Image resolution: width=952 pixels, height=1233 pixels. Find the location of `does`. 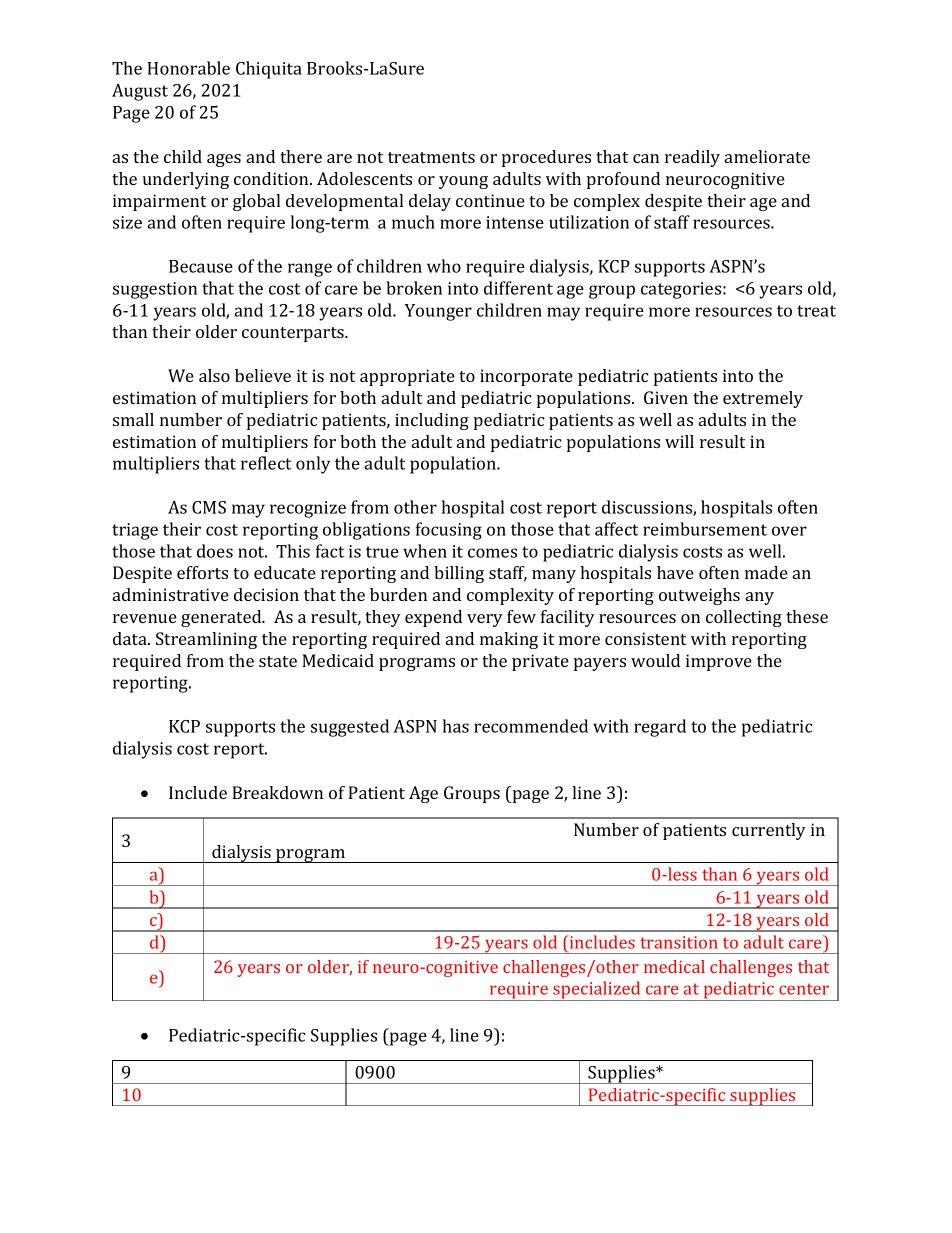

does is located at coordinates (215, 551).
